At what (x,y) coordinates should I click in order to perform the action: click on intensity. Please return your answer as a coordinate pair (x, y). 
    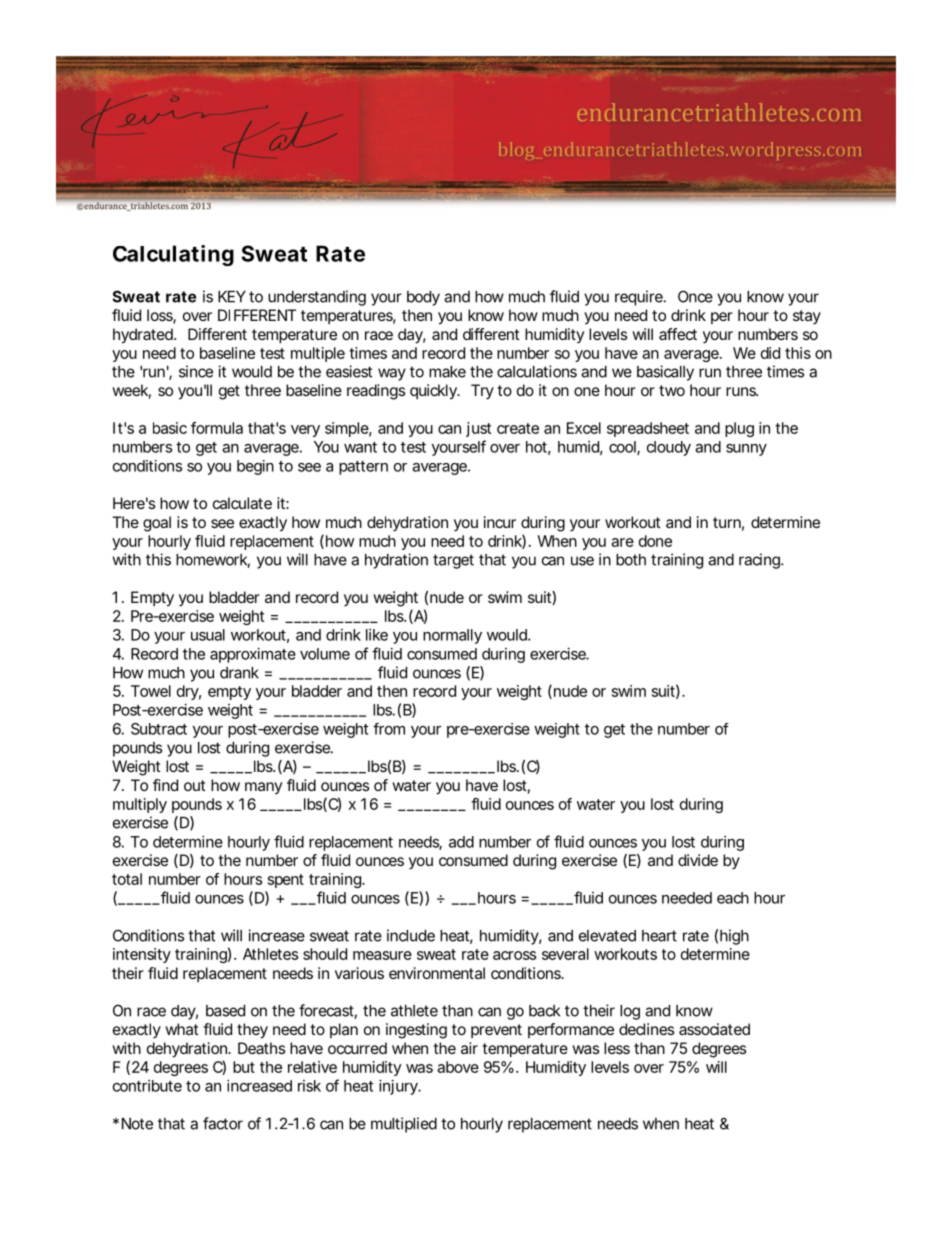
    Looking at the image, I should click on (142, 955).
